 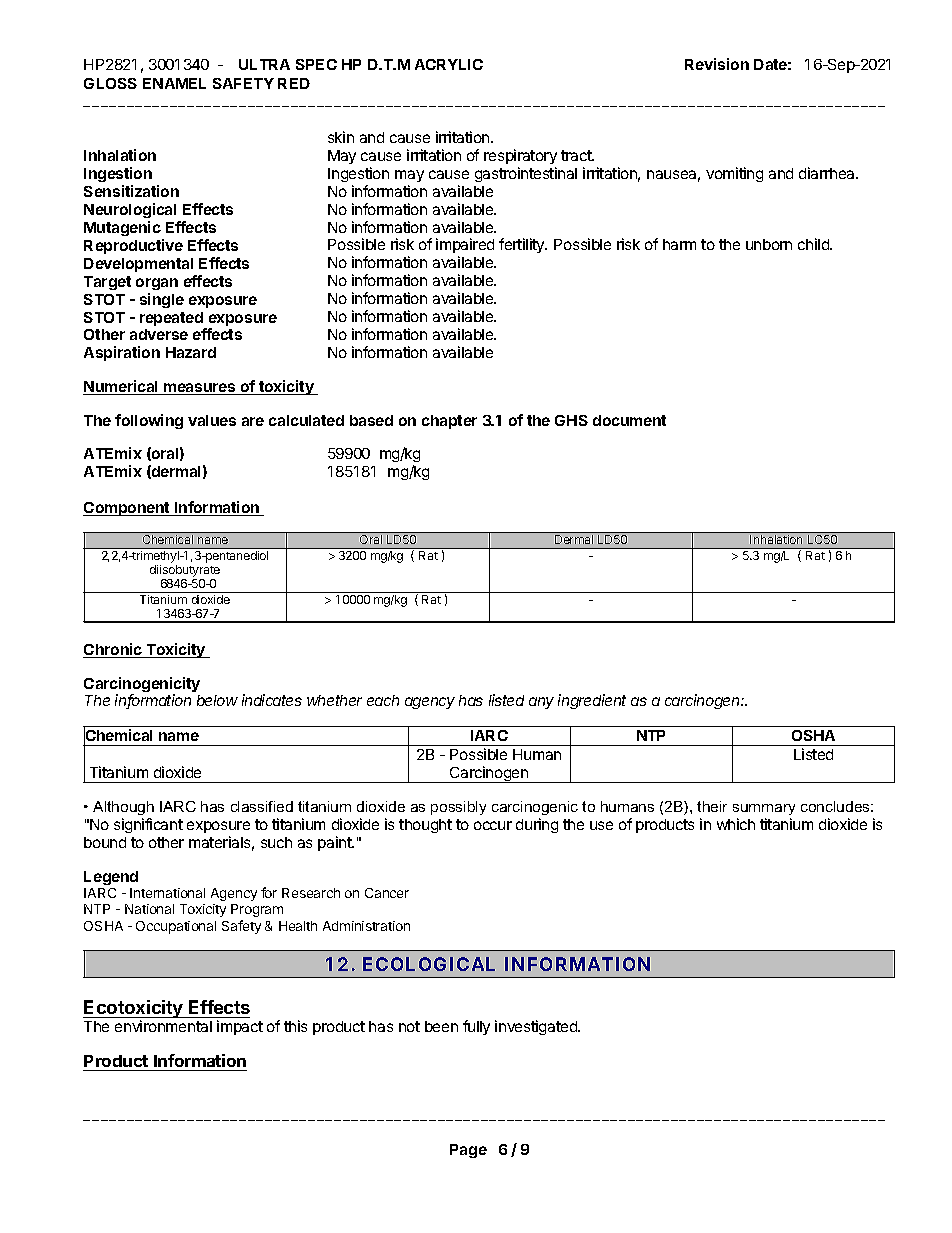 I want to click on any, so click(x=541, y=703).
